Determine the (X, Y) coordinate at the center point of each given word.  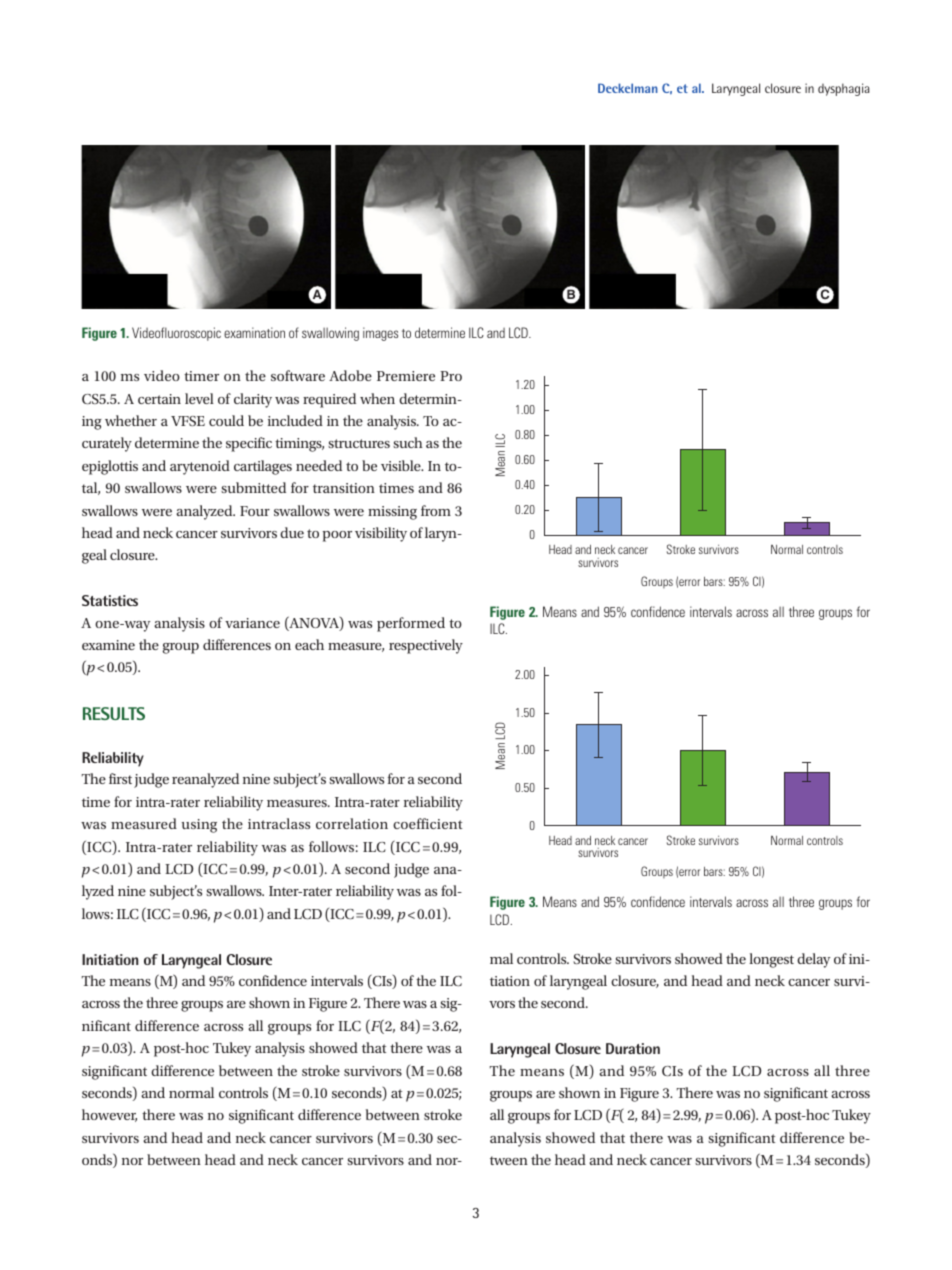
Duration (633, 1048)
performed (411, 624)
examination (254, 332)
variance (252, 623)
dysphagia (843, 89)
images (380, 334)
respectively (426, 646)
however (109, 1115)
